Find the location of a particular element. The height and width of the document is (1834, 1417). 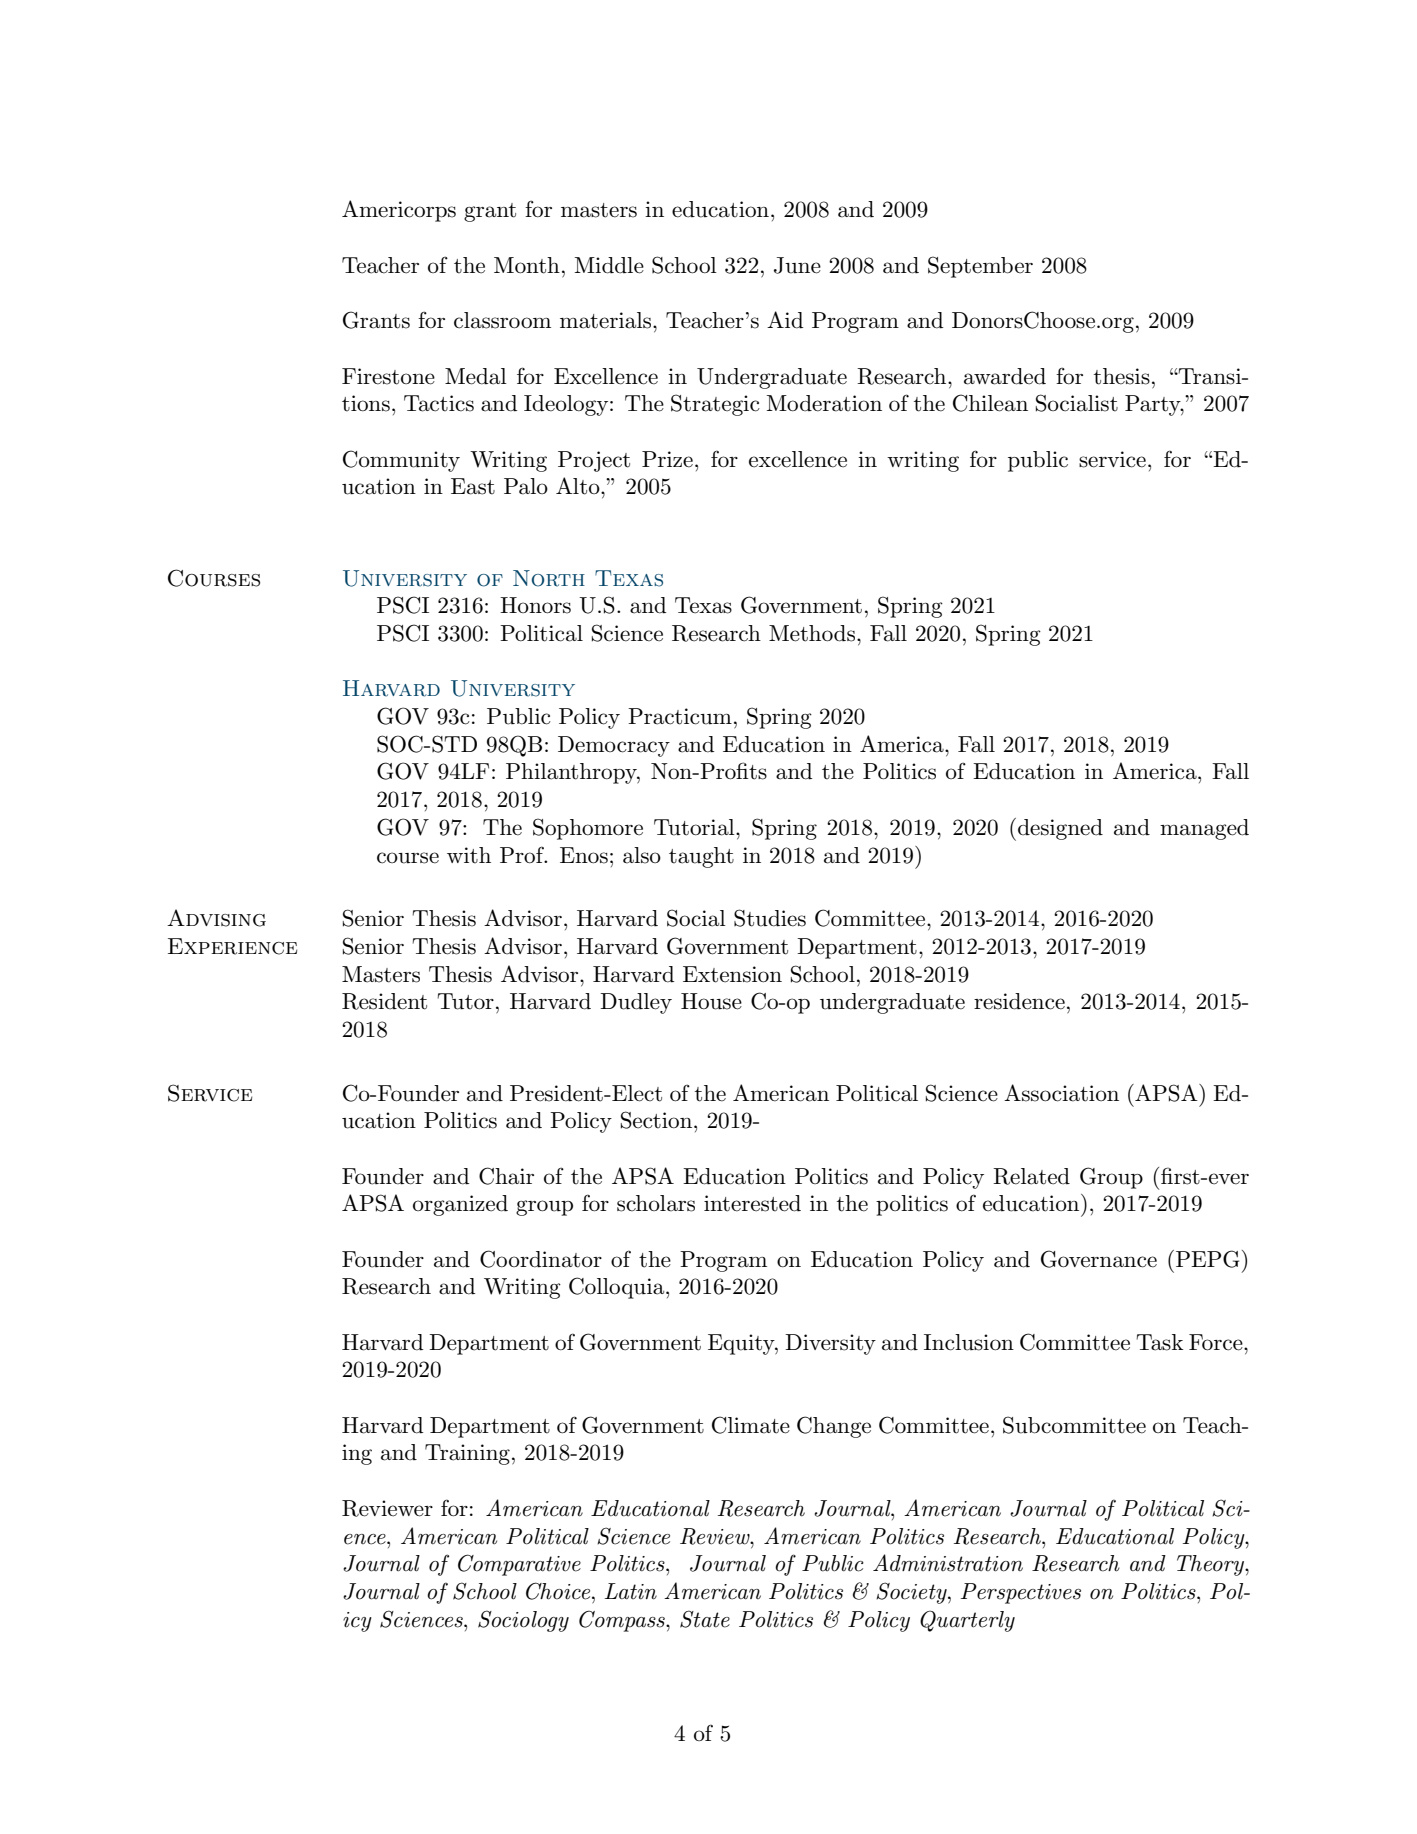

State is located at coordinates (705, 1619).
